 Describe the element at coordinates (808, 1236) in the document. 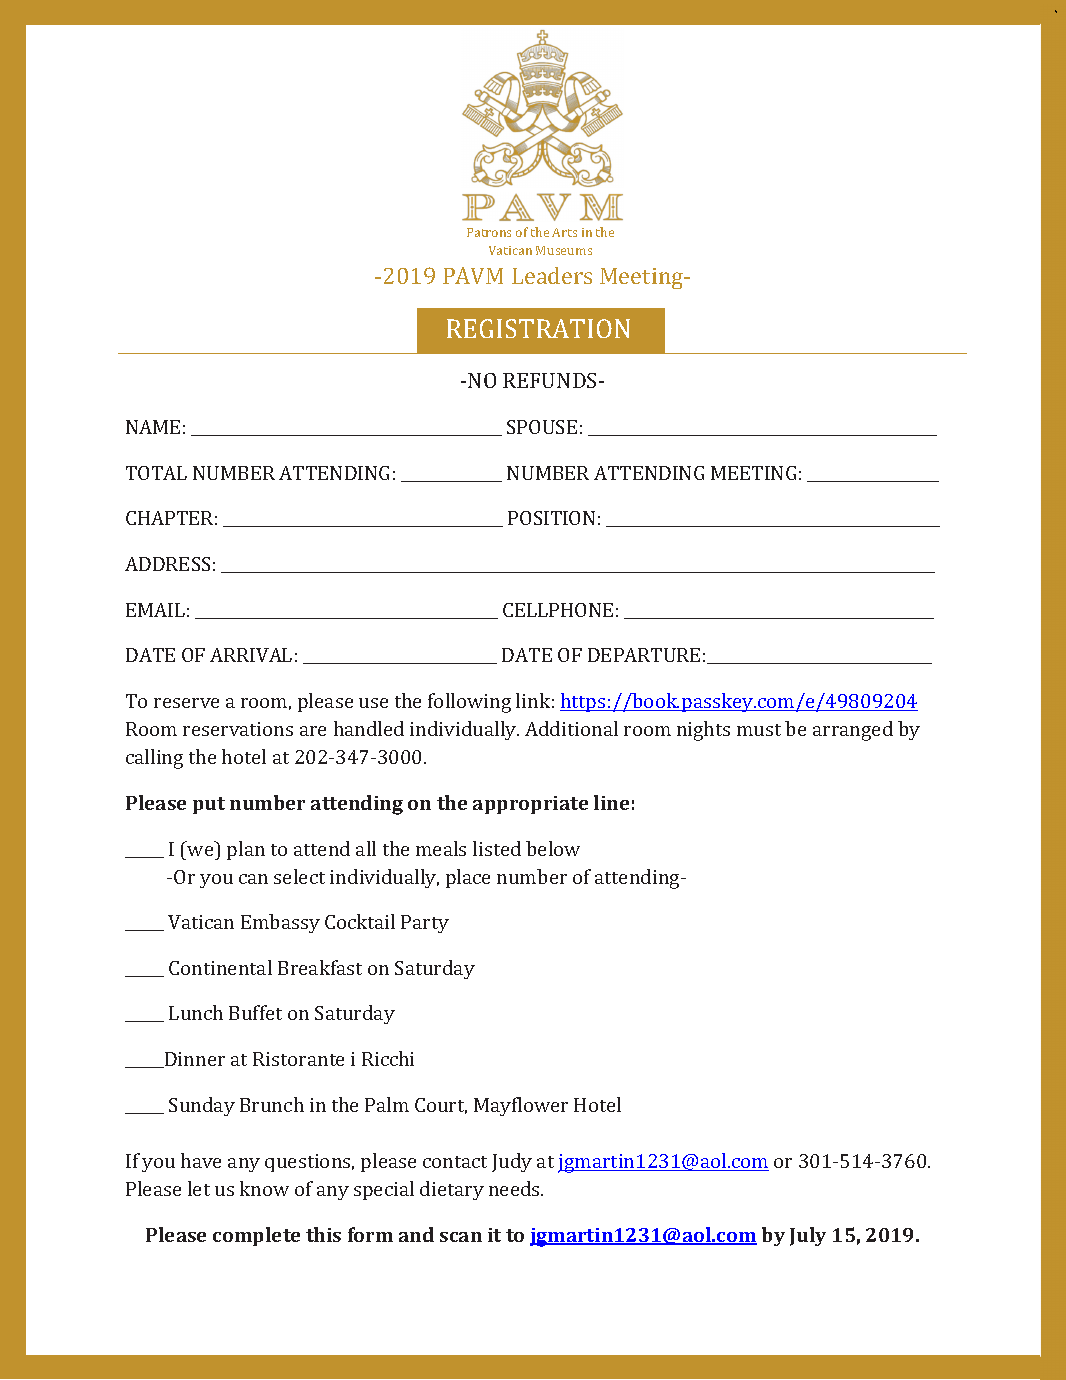

I see `July` at that location.
